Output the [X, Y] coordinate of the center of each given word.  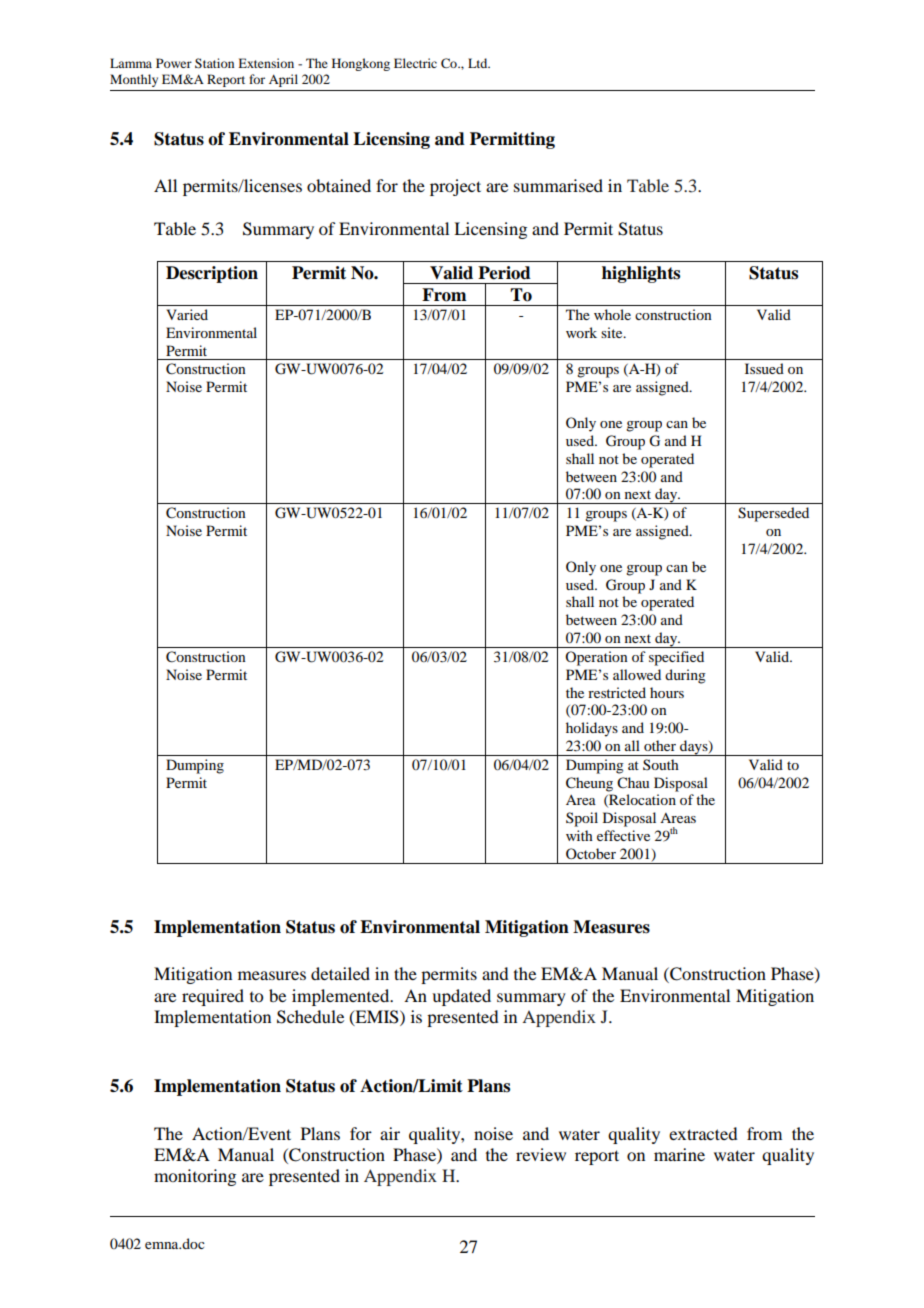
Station [214, 63]
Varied [187, 314]
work [581, 332]
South [661, 764]
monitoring [195, 1177]
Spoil [582, 819]
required [213, 997]
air [390, 1133]
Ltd [479, 63]
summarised [558, 185]
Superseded [773, 514]
